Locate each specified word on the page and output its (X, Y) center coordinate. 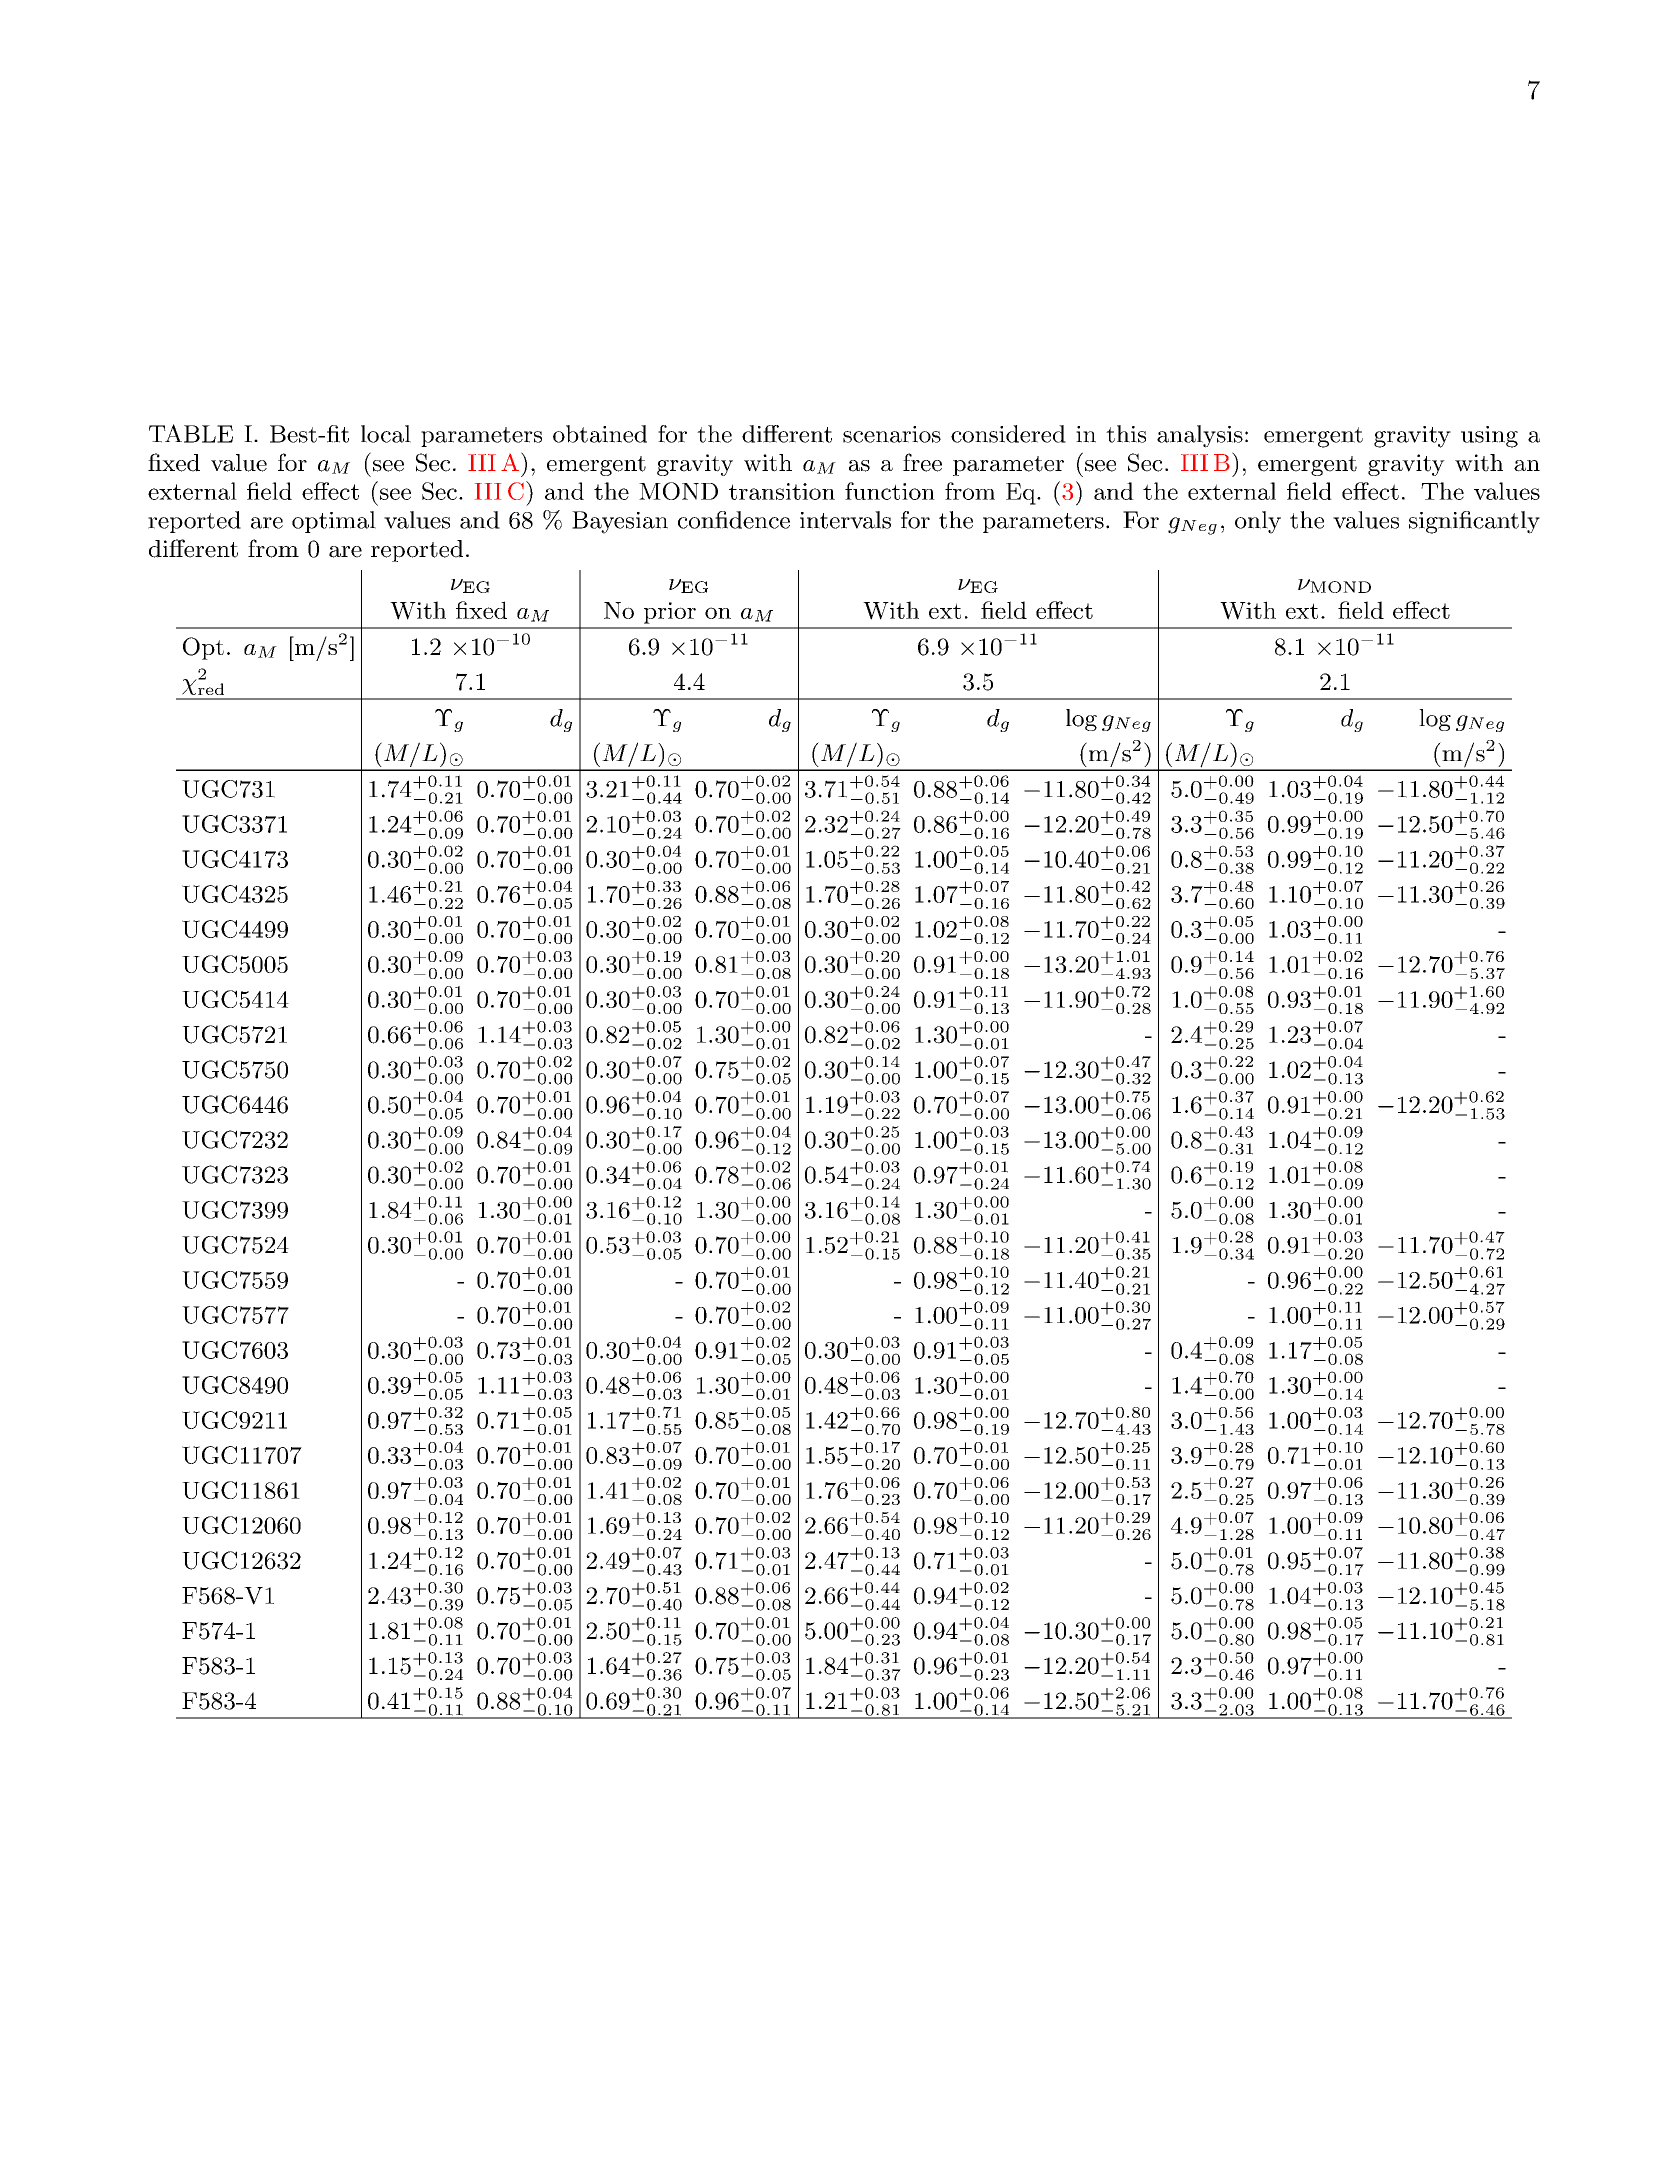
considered (1008, 434)
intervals (845, 520)
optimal (334, 522)
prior (670, 613)
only (1258, 522)
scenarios (892, 434)
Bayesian (620, 522)
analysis (1200, 436)
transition (782, 491)
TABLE (191, 433)
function (890, 491)
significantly (1474, 522)
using (1489, 437)
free (922, 462)
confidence (734, 520)
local (386, 434)
